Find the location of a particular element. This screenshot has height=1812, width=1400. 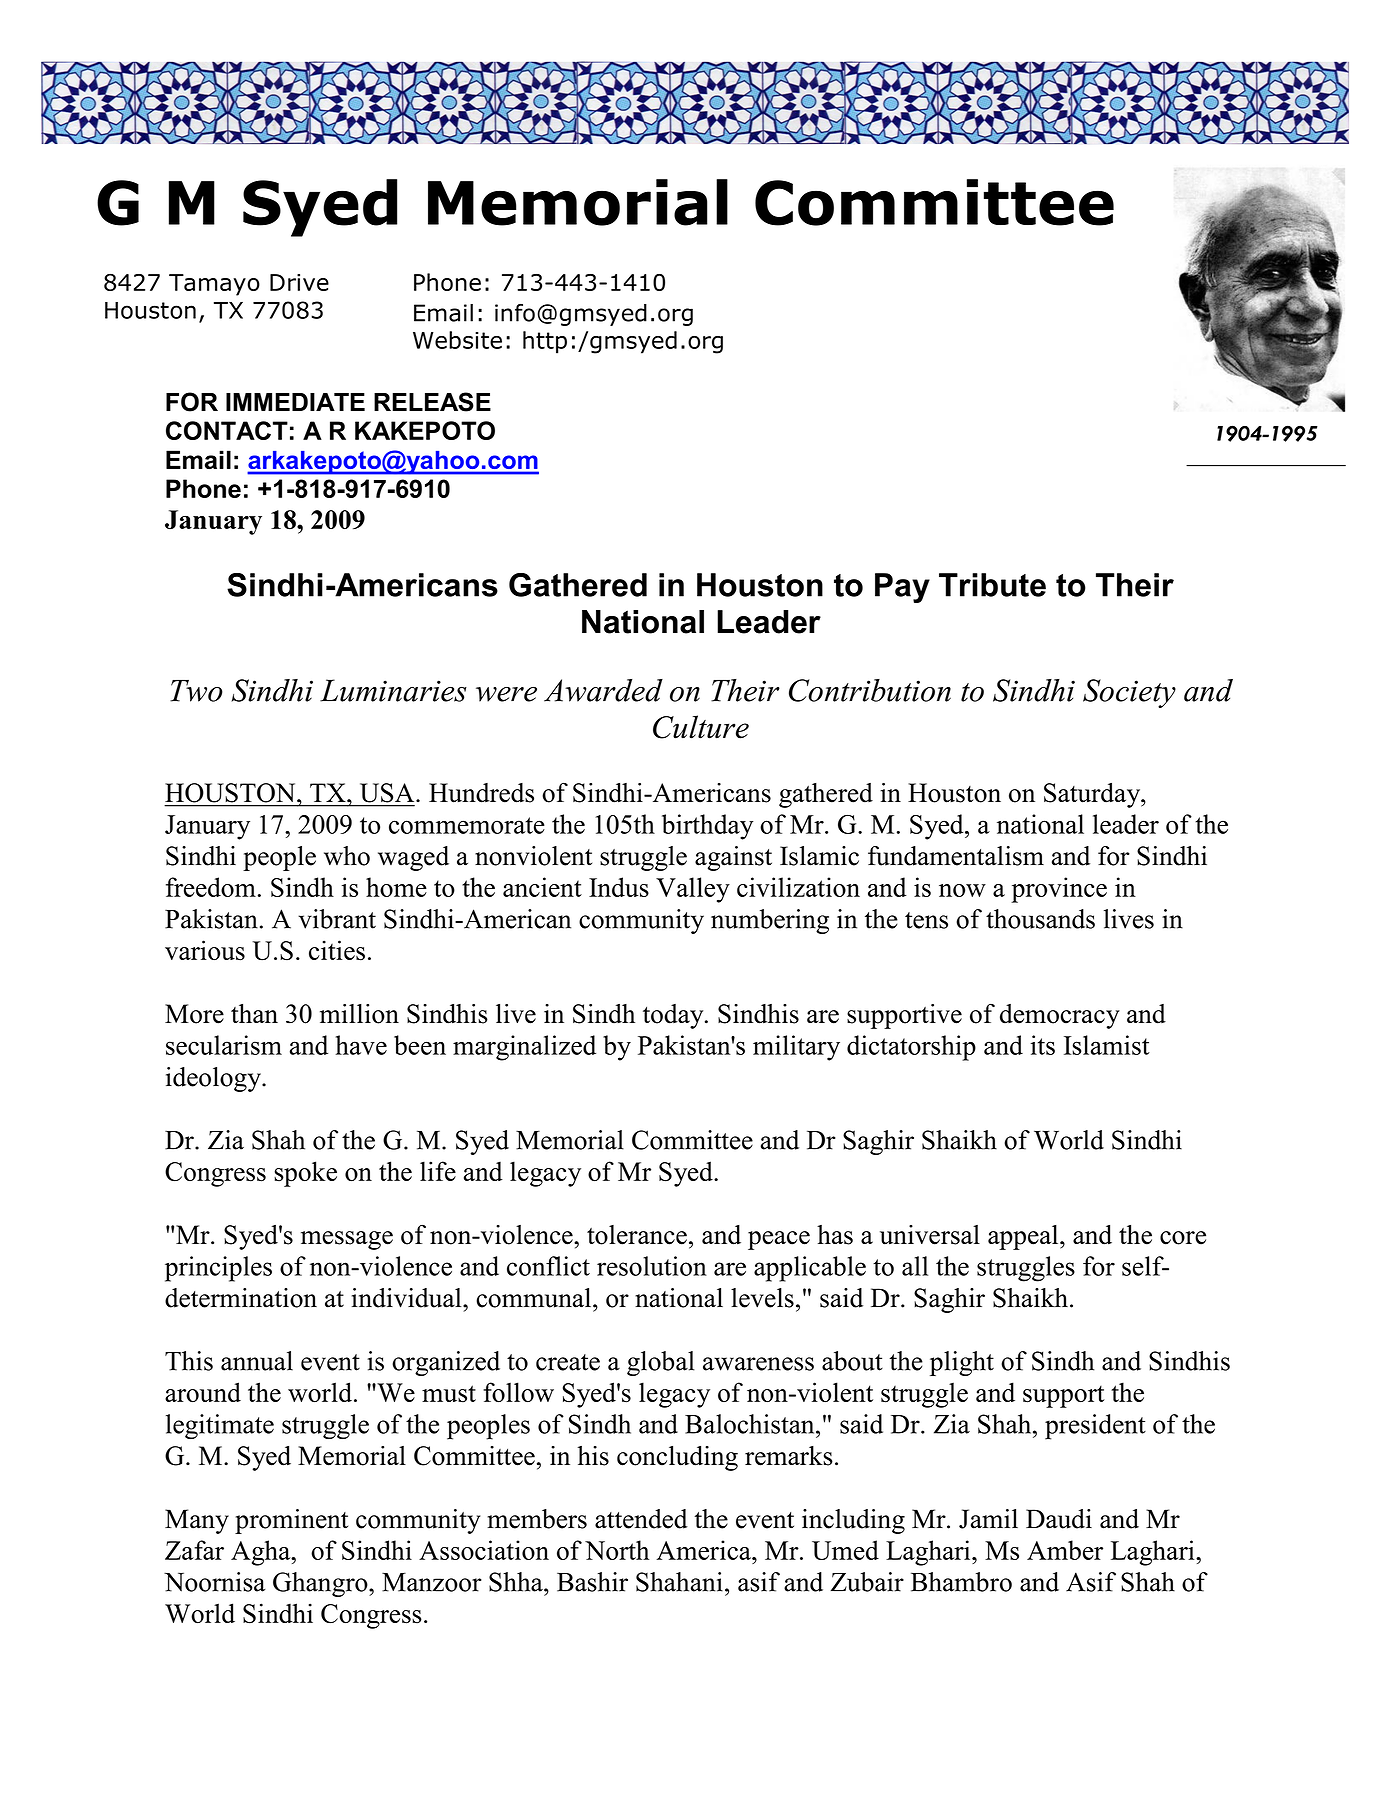

message is located at coordinates (347, 1240).
